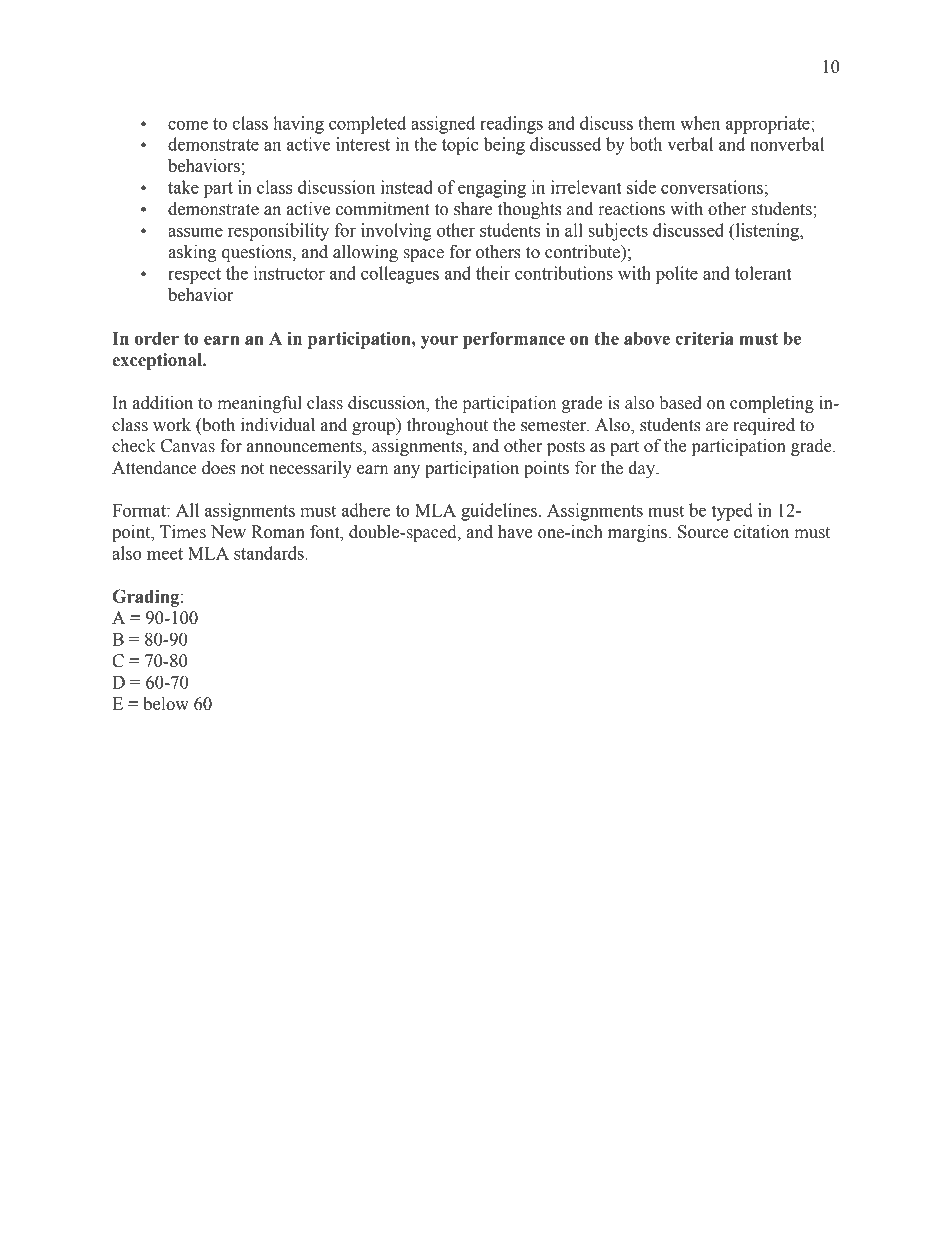  I want to click on come, so click(188, 125).
